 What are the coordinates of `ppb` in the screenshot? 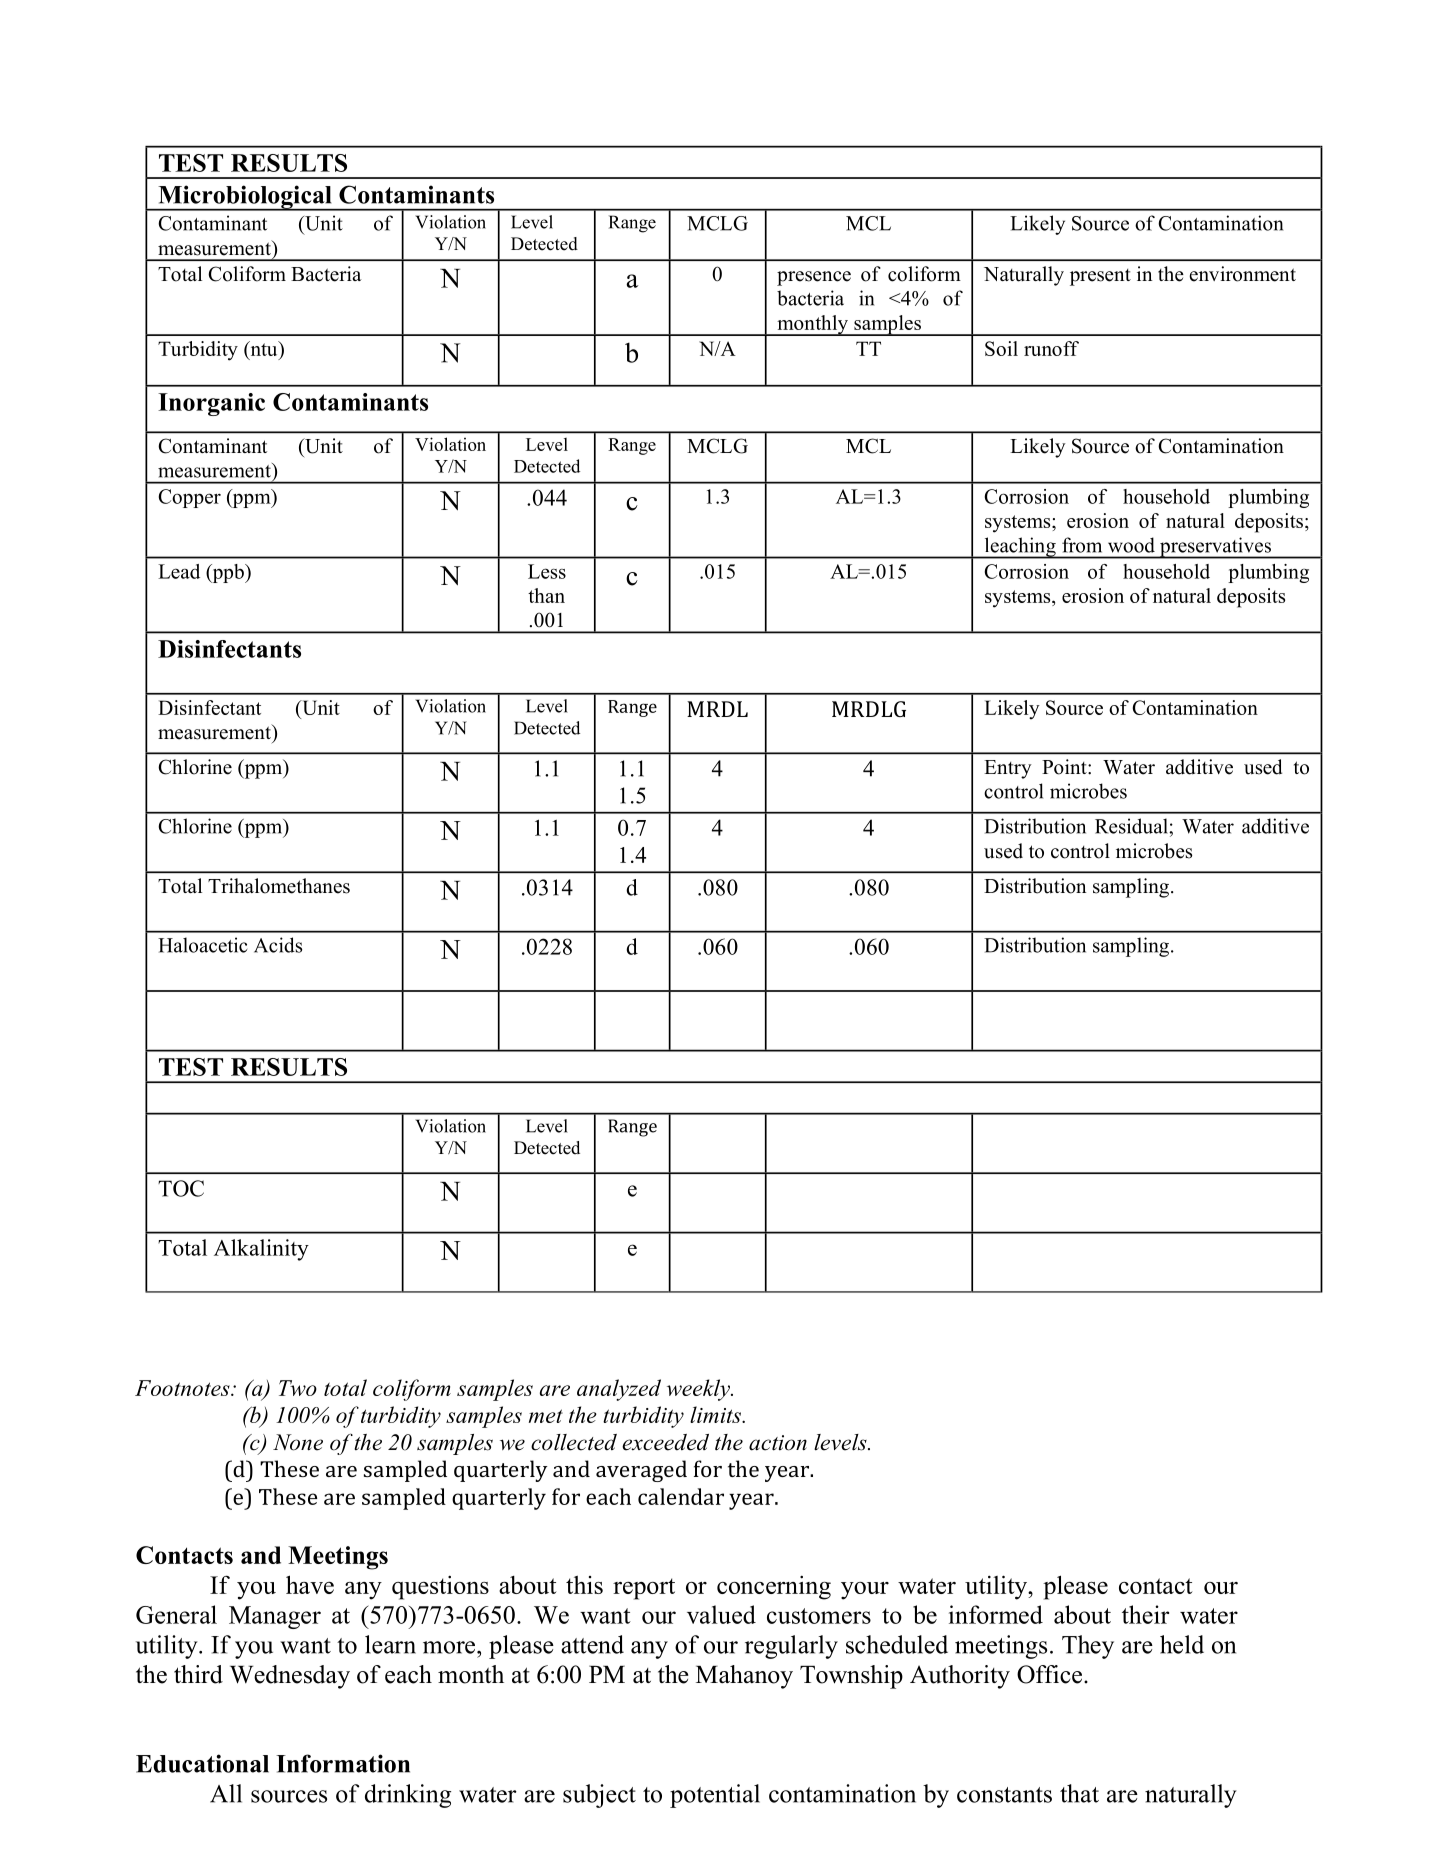 It's located at (228, 573).
